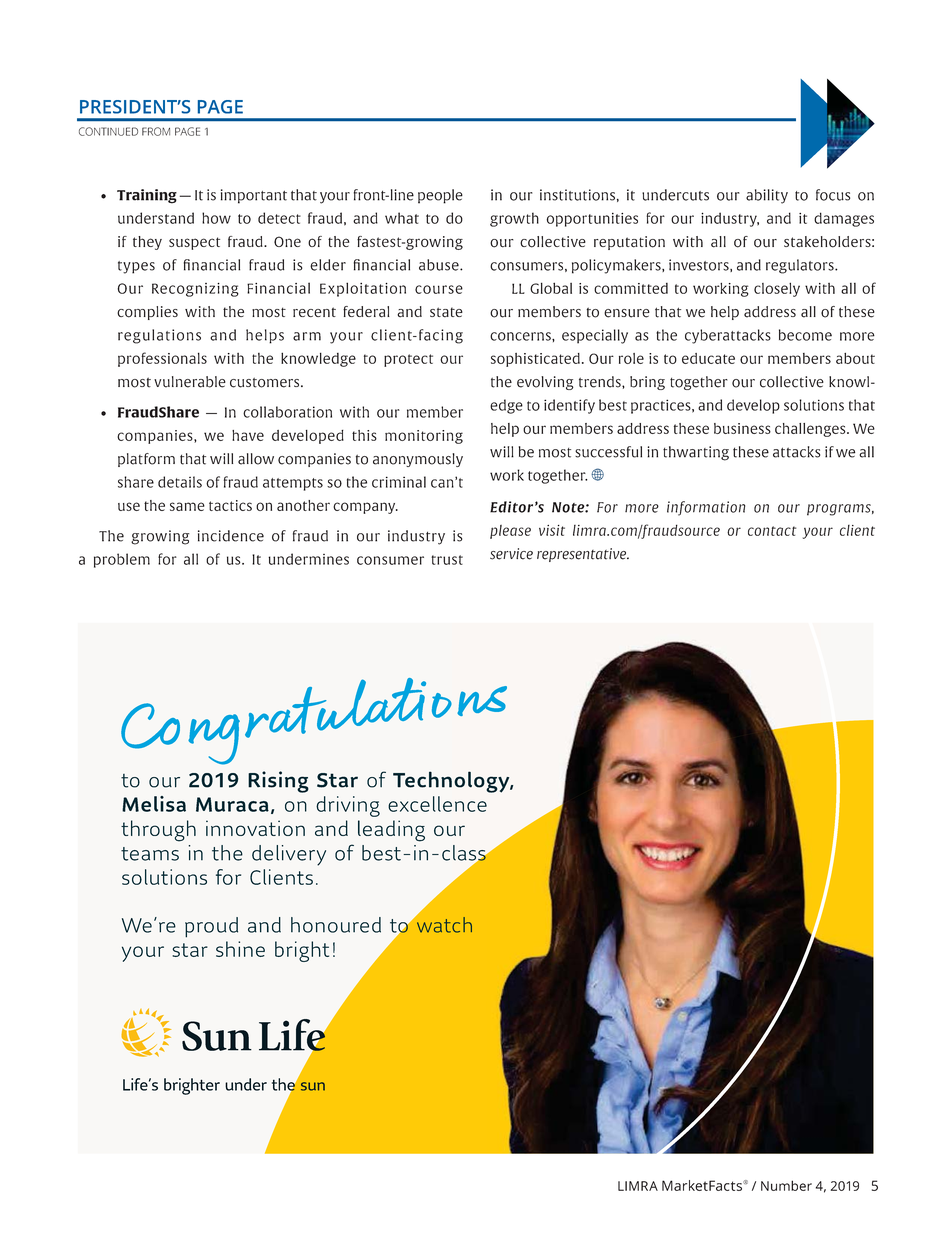  I want to click on FROM, so click(156, 131).
